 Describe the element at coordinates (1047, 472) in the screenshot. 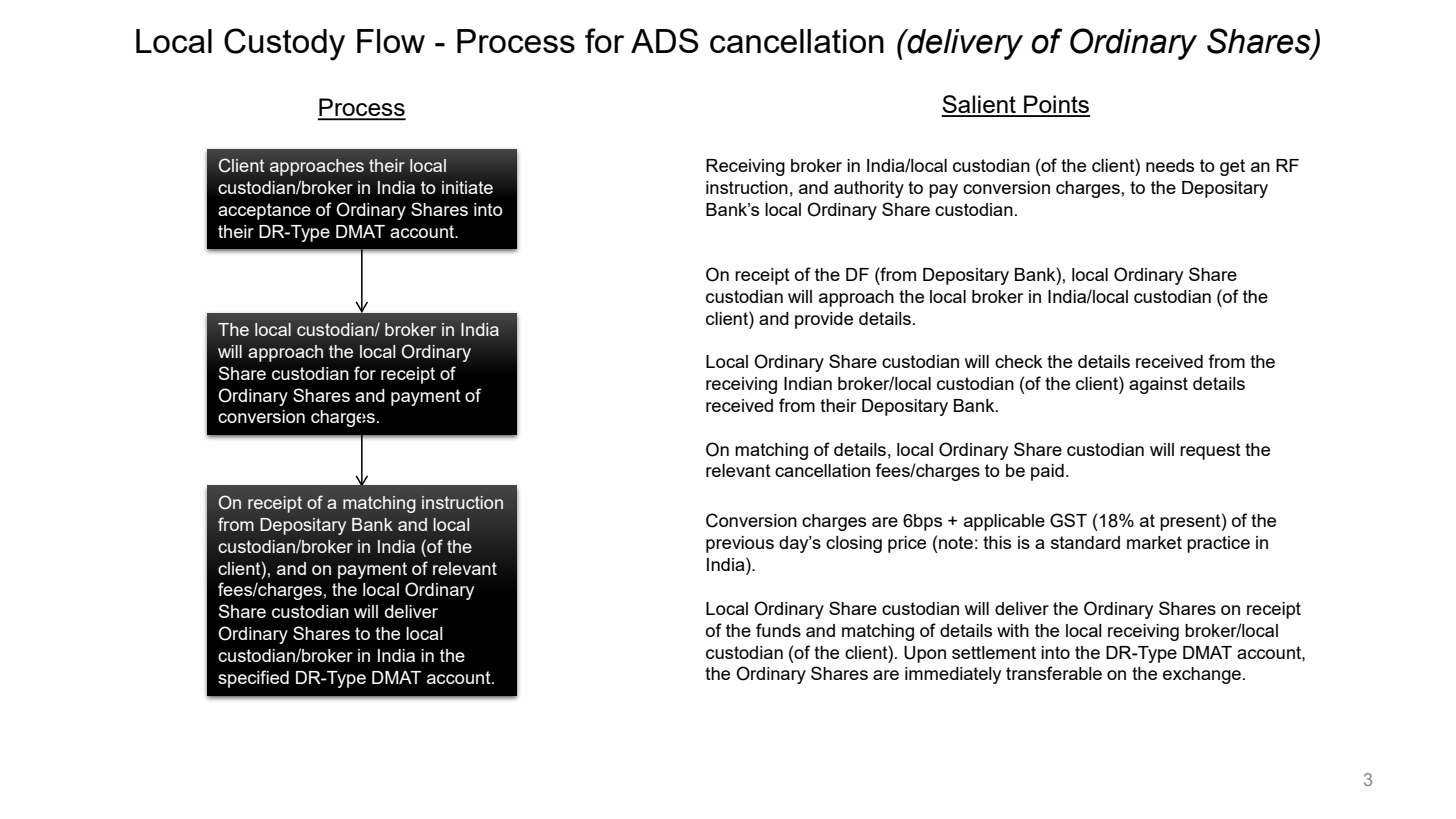

I see `paid` at that location.
